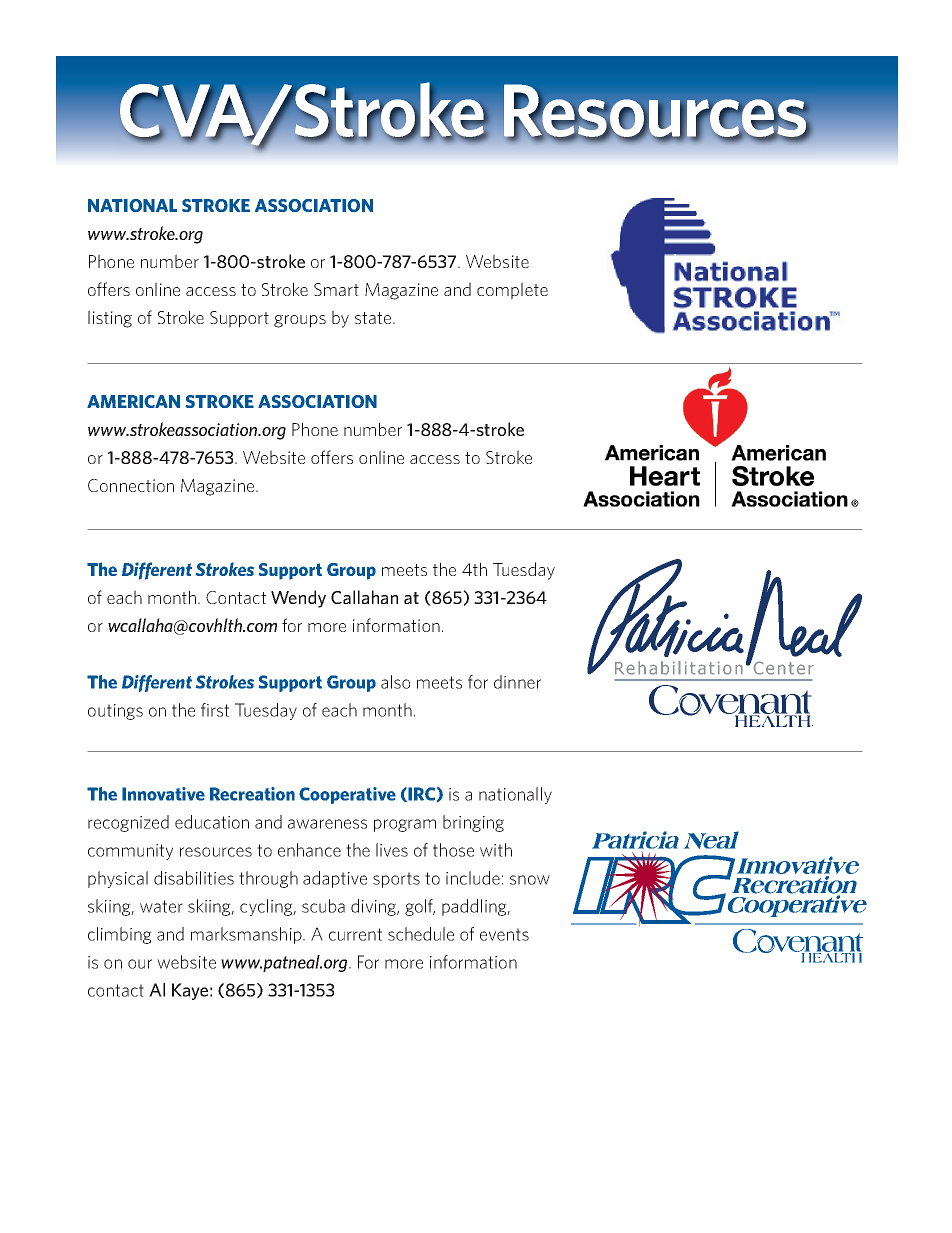  What do you see at coordinates (336, 289) in the screenshot?
I see `Smart` at bounding box center [336, 289].
